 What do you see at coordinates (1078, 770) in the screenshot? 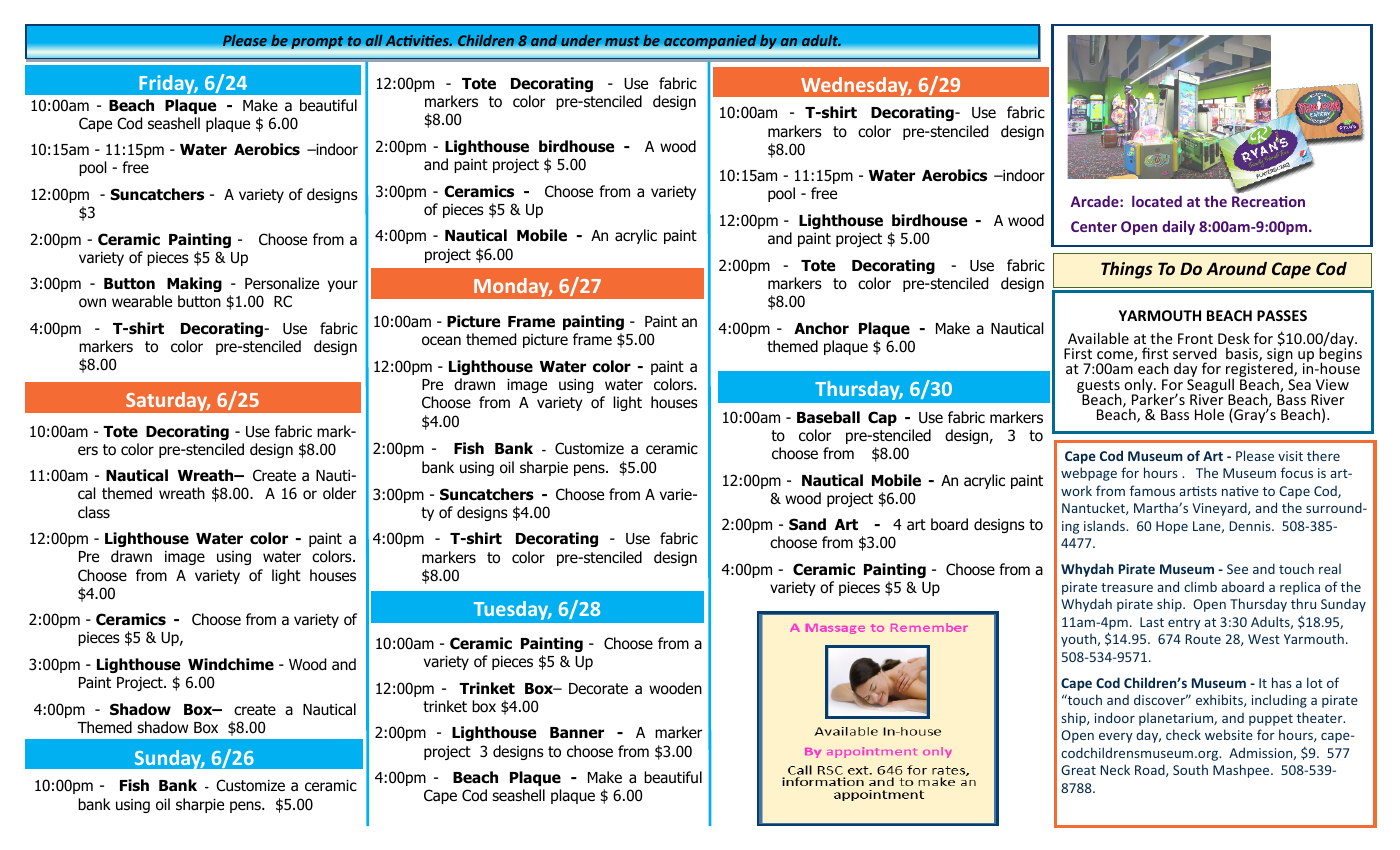
I see `Great` at bounding box center [1078, 770].
